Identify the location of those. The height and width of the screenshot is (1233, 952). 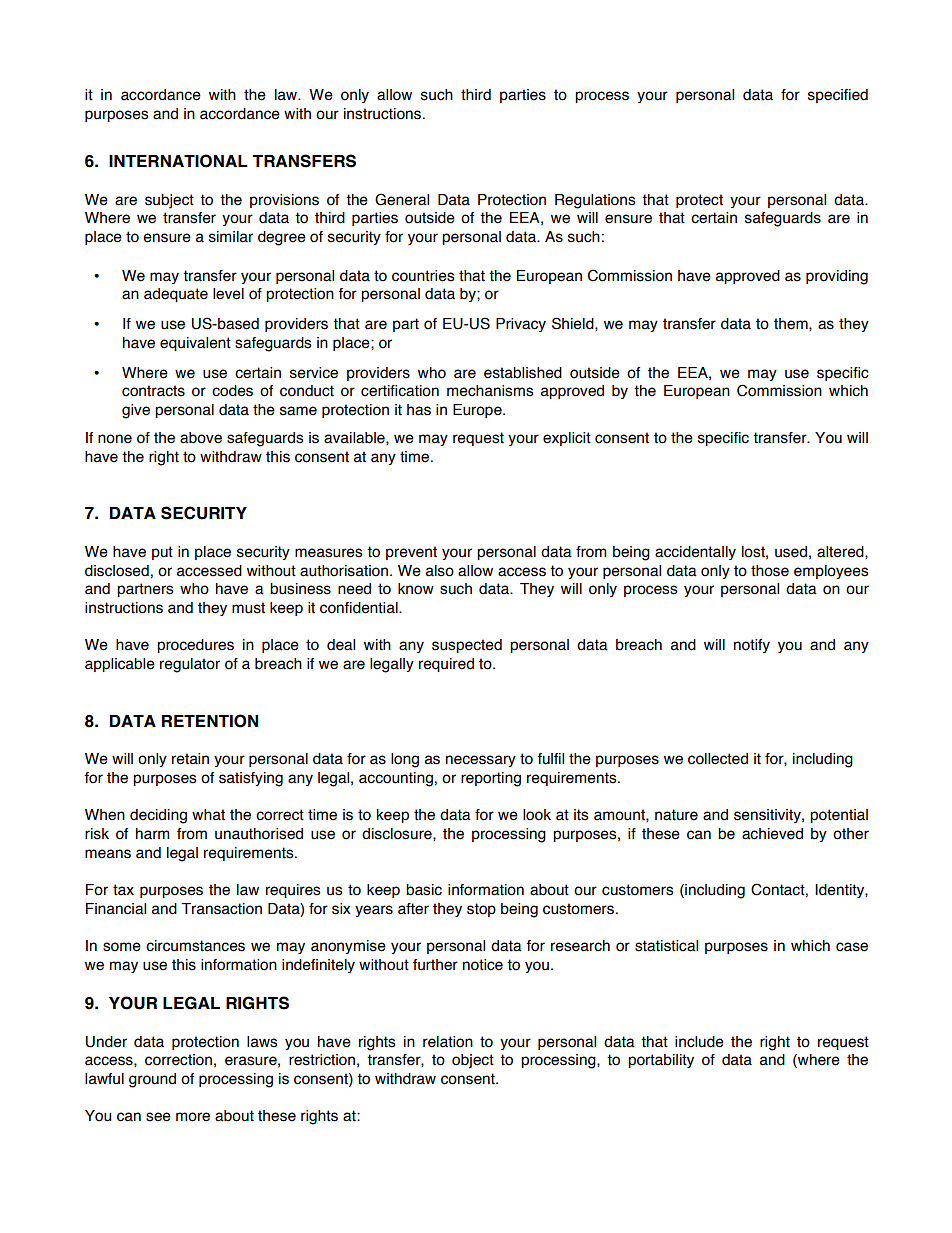
(770, 571).
